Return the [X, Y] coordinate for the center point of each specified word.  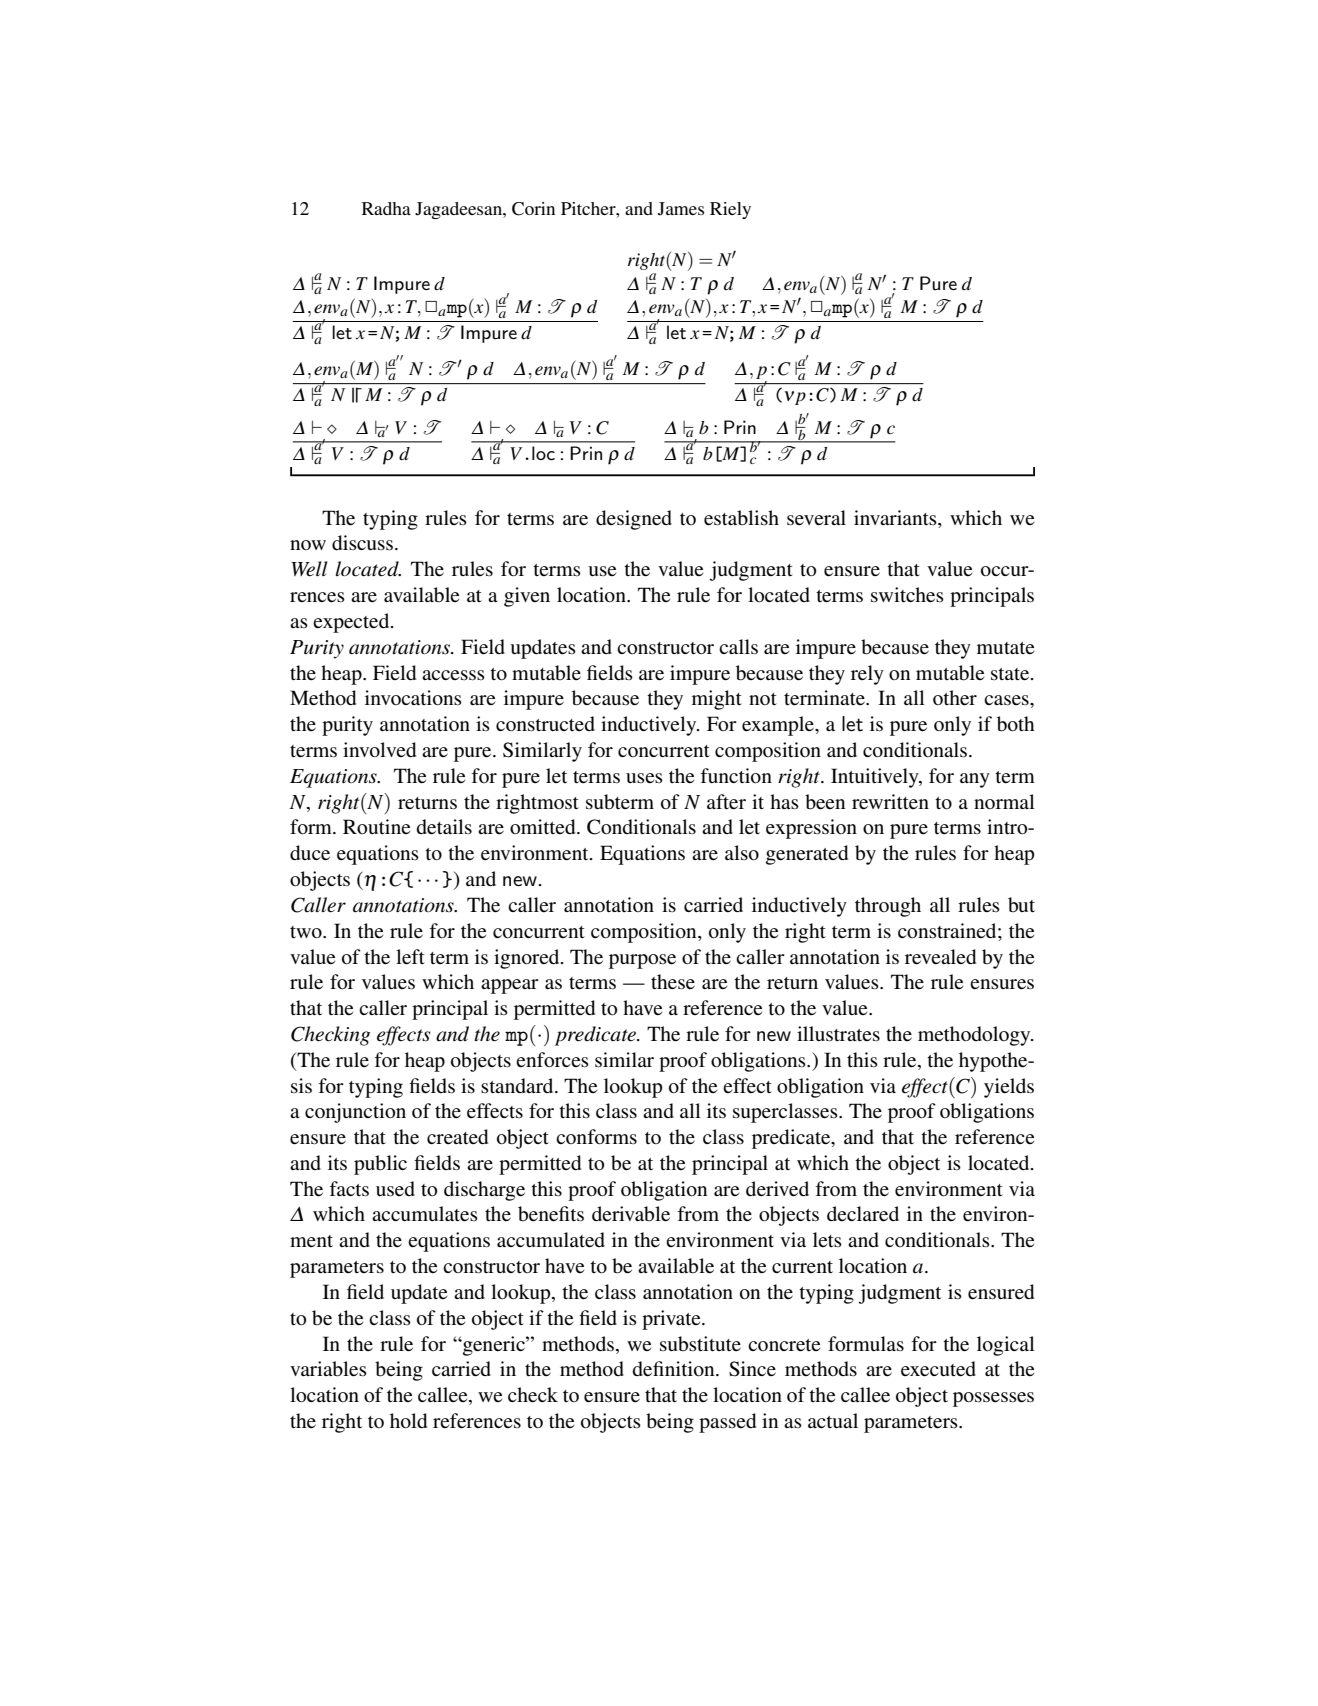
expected [352, 623]
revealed [940, 957]
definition [674, 1369]
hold [408, 1421]
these [673, 982]
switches [907, 595]
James [681, 209]
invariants [896, 517]
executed [938, 1369]
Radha [386, 208]
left [410, 957]
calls [738, 647]
